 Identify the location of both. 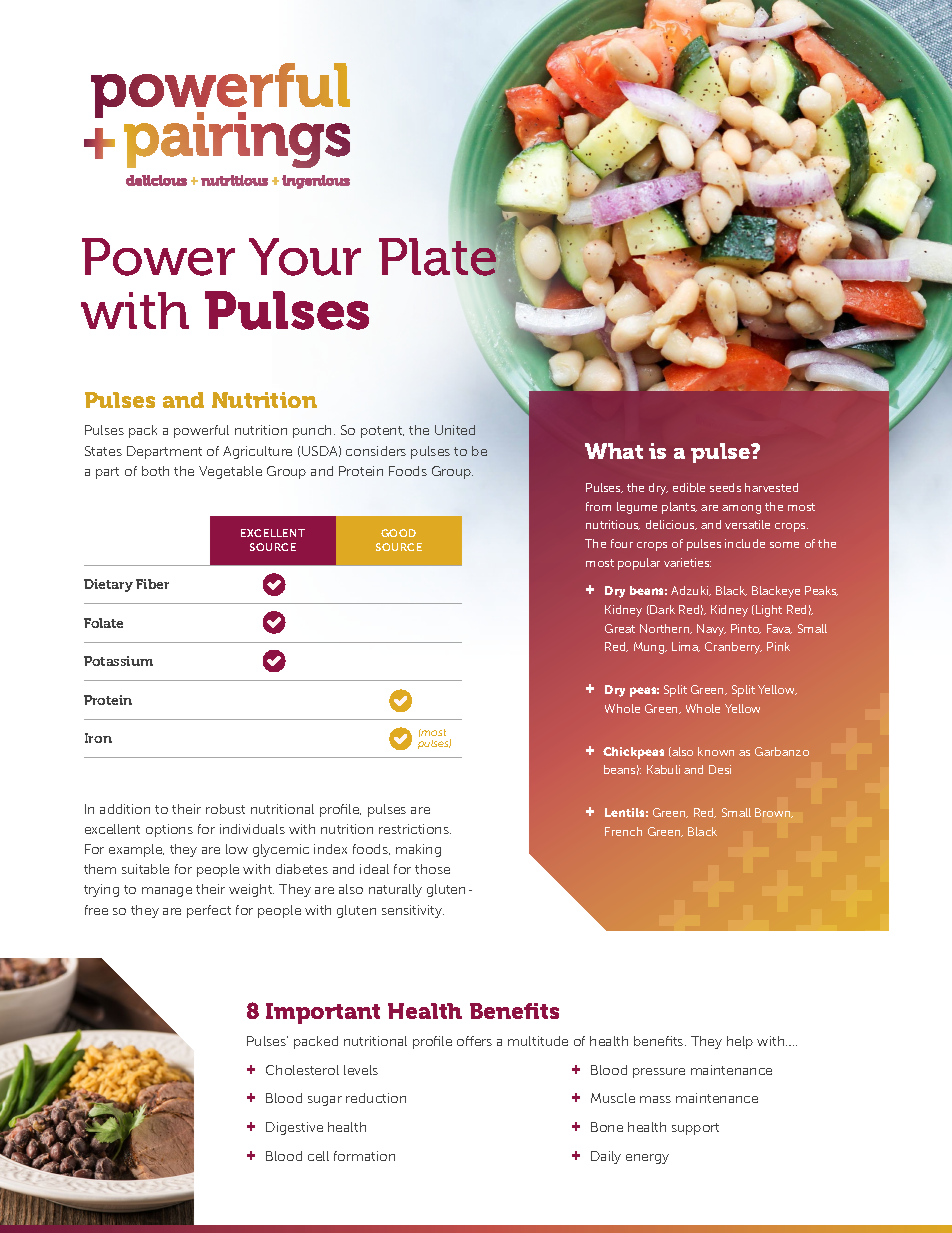
(155, 471).
